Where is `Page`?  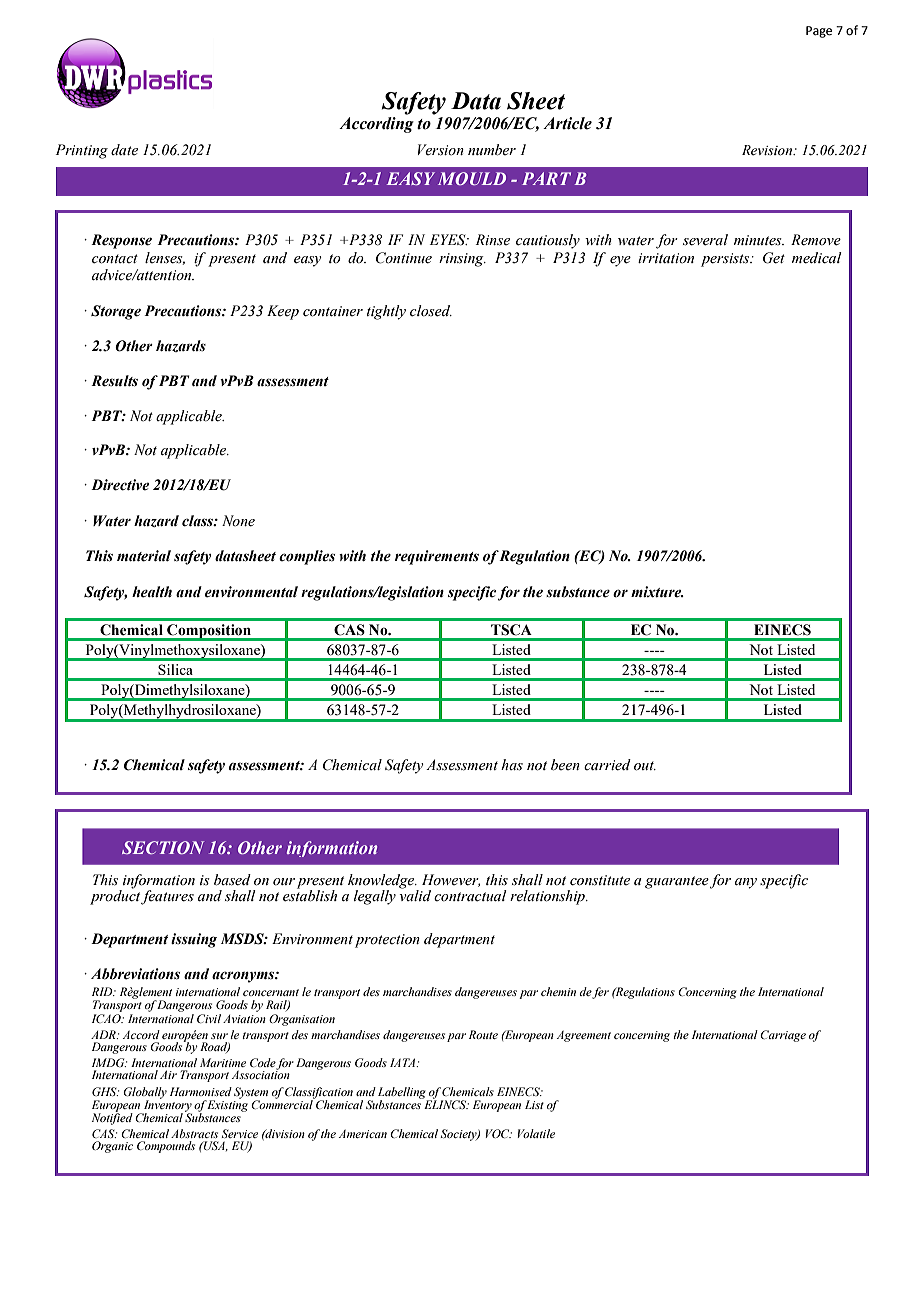
Page is located at coordinates (819, 32).
